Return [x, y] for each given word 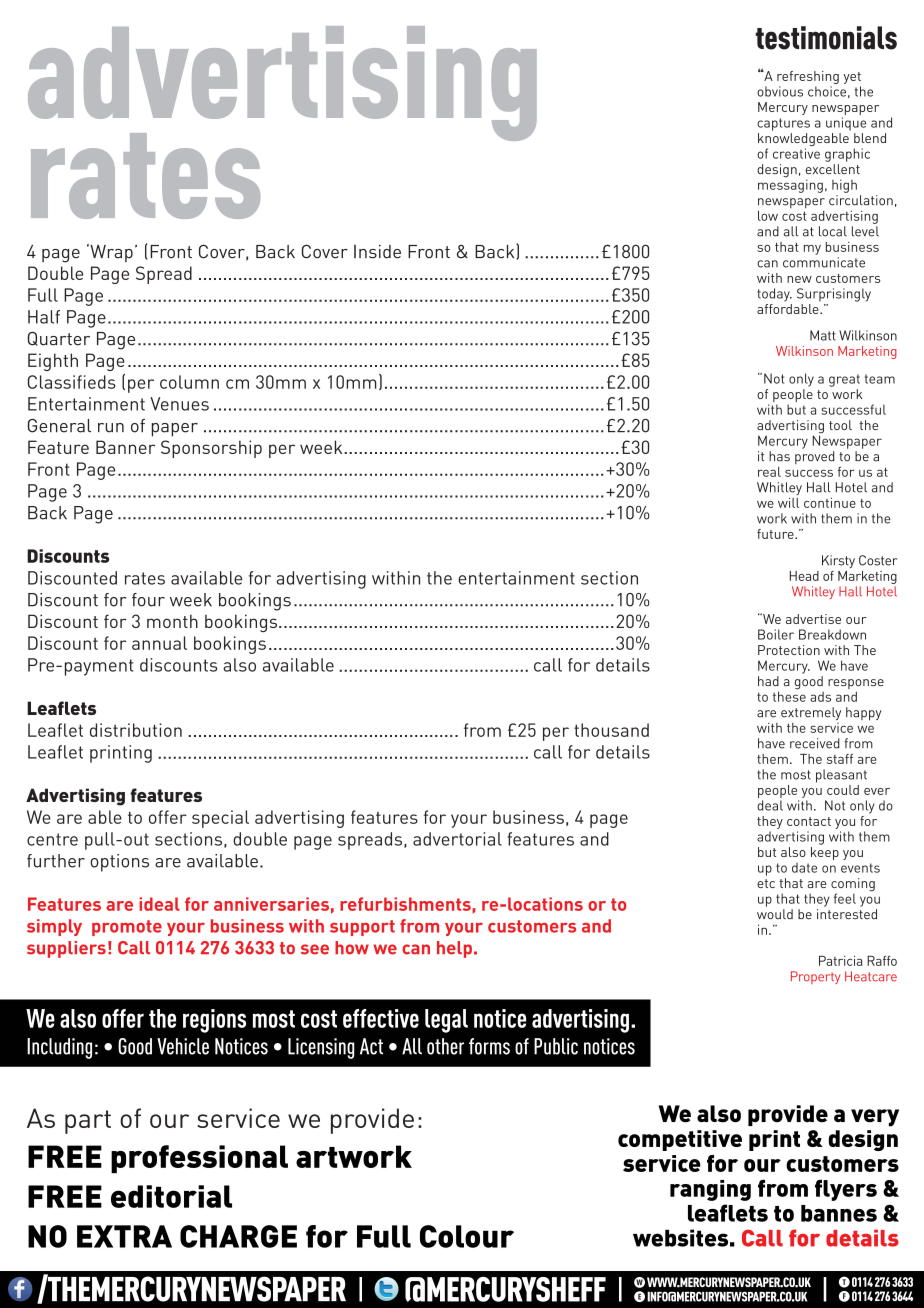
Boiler [776, 634]
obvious [780, 91]
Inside [377, 252]
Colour [467, 1236]
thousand [611, 730]
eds [101, 382]
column [189, 382]
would [775, 914]
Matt [823, 335]
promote [127, 928]
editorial [171, 1196]
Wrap [110, 253]
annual [159, 643]
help [454, 949]
